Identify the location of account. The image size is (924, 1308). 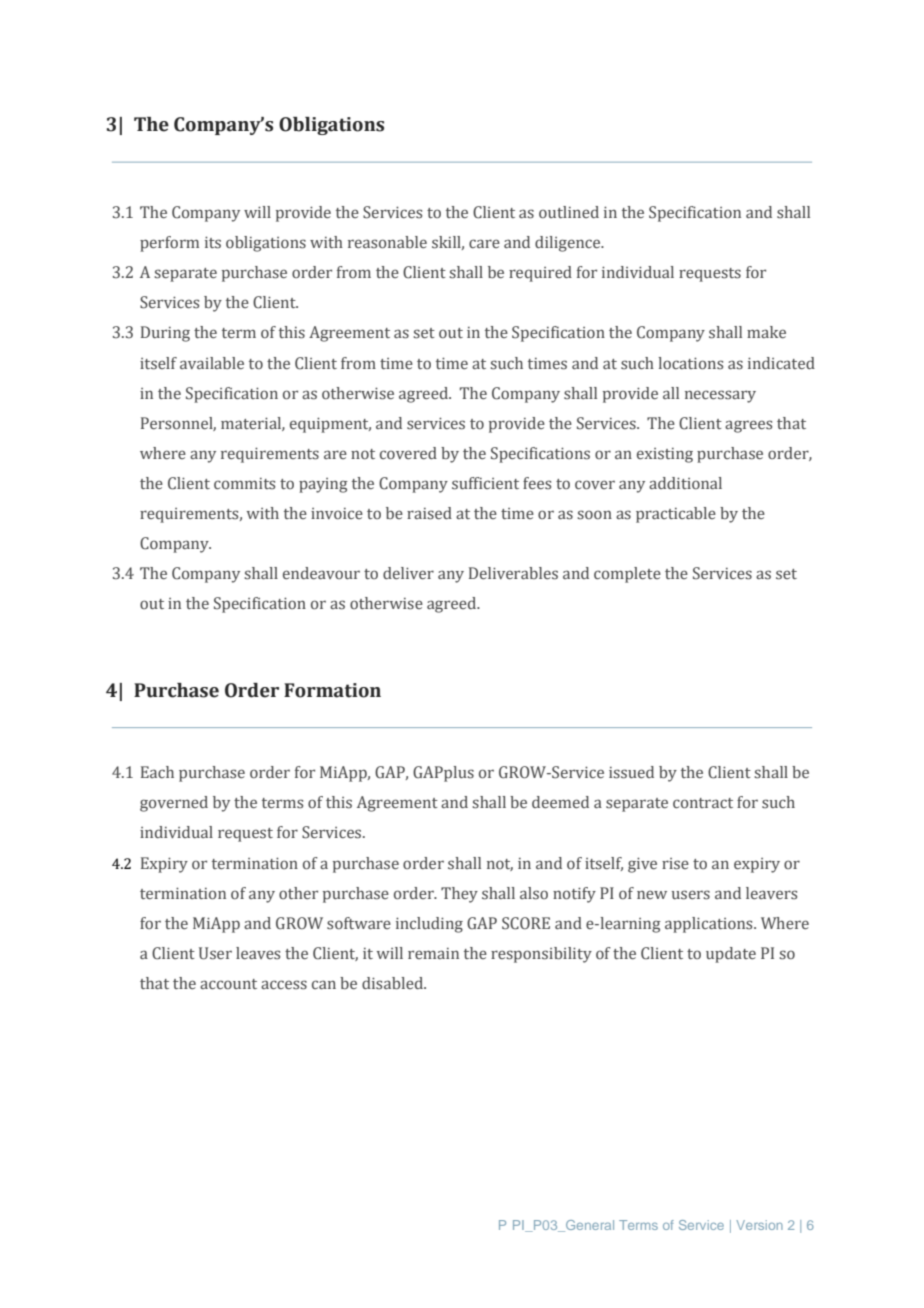
(228, 984).
